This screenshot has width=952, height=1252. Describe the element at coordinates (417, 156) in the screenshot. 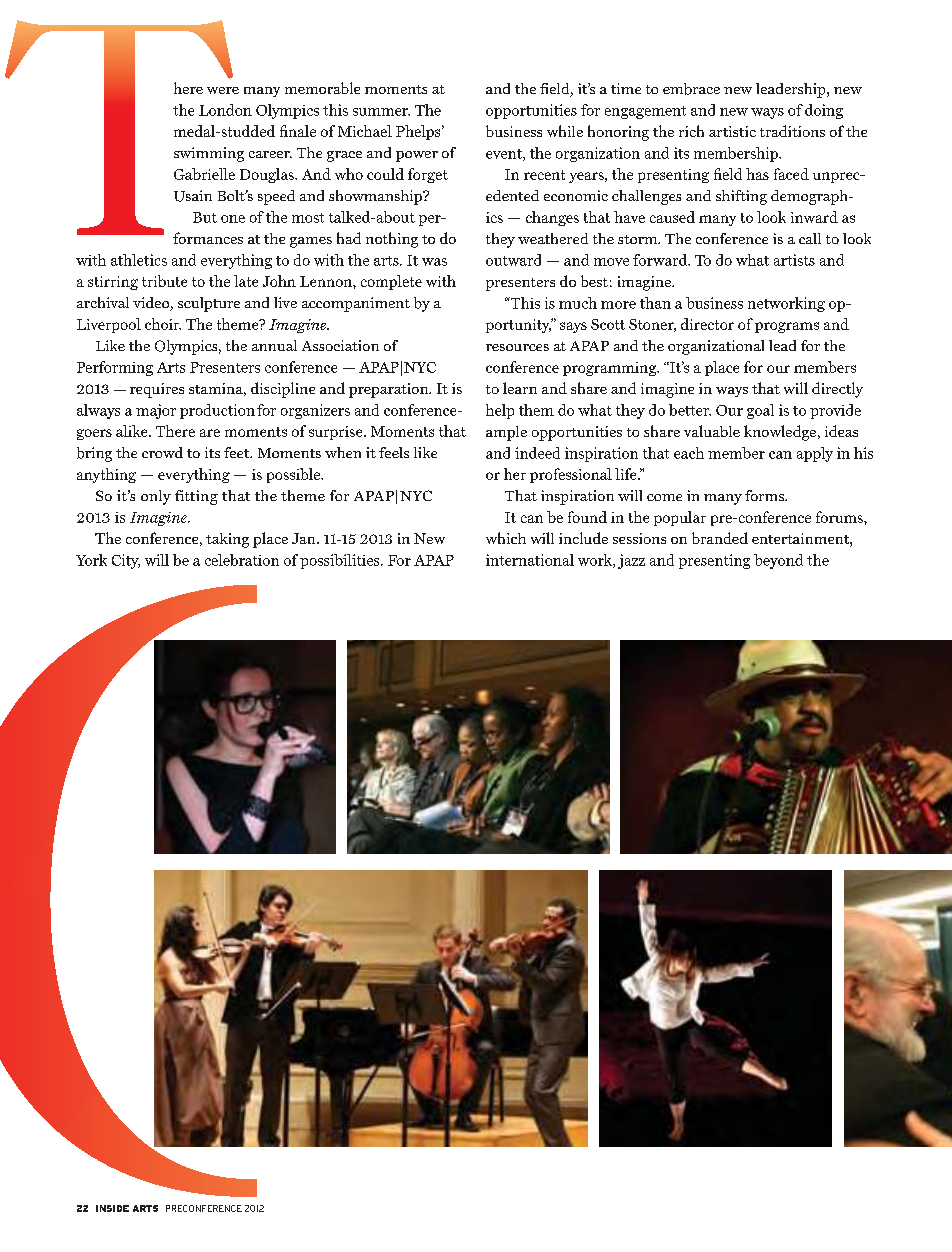

I see `power` at that location.
